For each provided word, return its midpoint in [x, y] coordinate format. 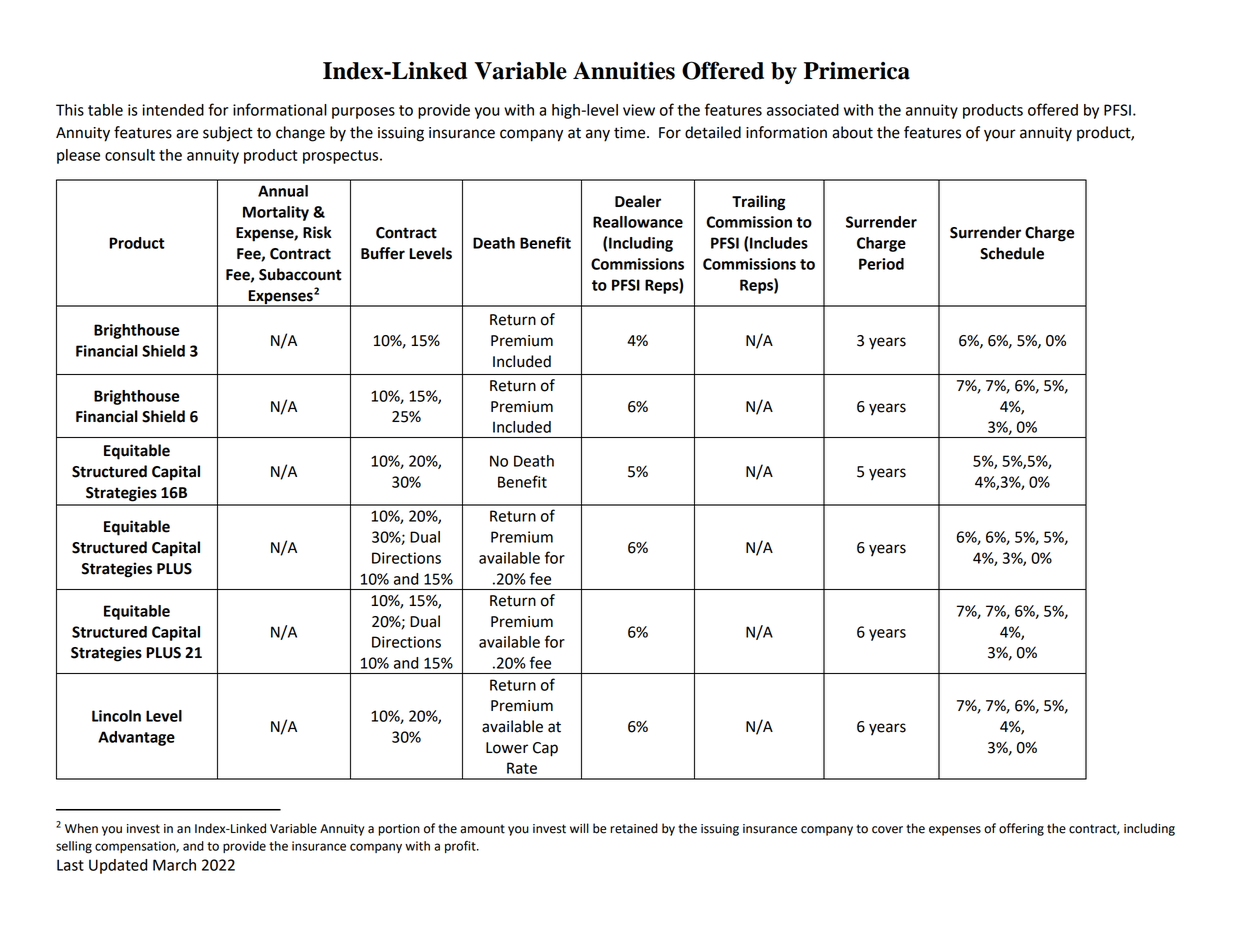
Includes [779, 243]
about [852, 132]
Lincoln [116, 716]
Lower [507, 748]
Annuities [624, 71]
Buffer [383, 253]
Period [881, 264]
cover [887, 830]
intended [173, 110]
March [174, 865]
